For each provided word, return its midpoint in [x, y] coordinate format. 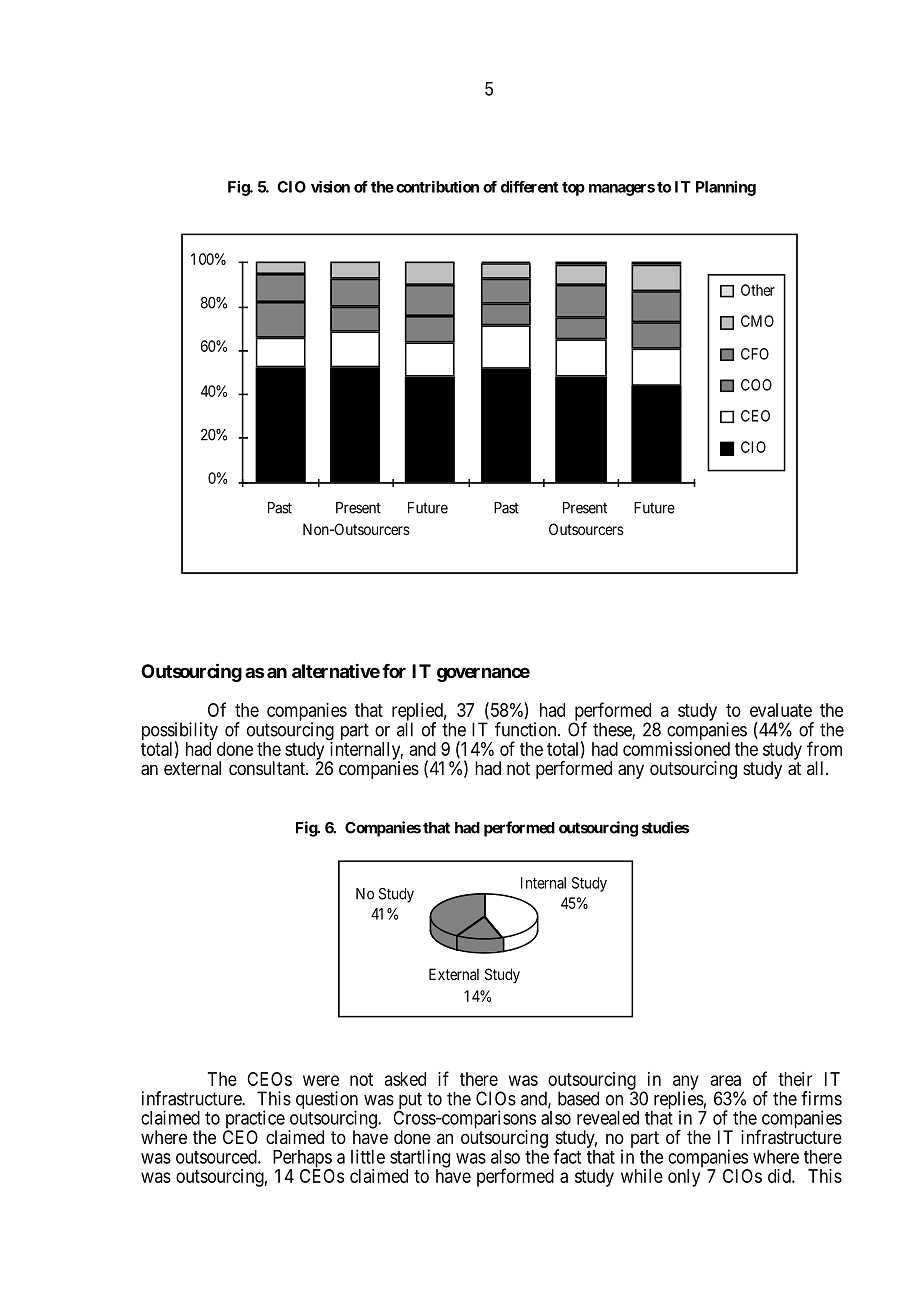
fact [567, 1156]
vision [330, 187]
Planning [726, 188]
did [780, 1176]
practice [255, 1120]
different [530, 187]
